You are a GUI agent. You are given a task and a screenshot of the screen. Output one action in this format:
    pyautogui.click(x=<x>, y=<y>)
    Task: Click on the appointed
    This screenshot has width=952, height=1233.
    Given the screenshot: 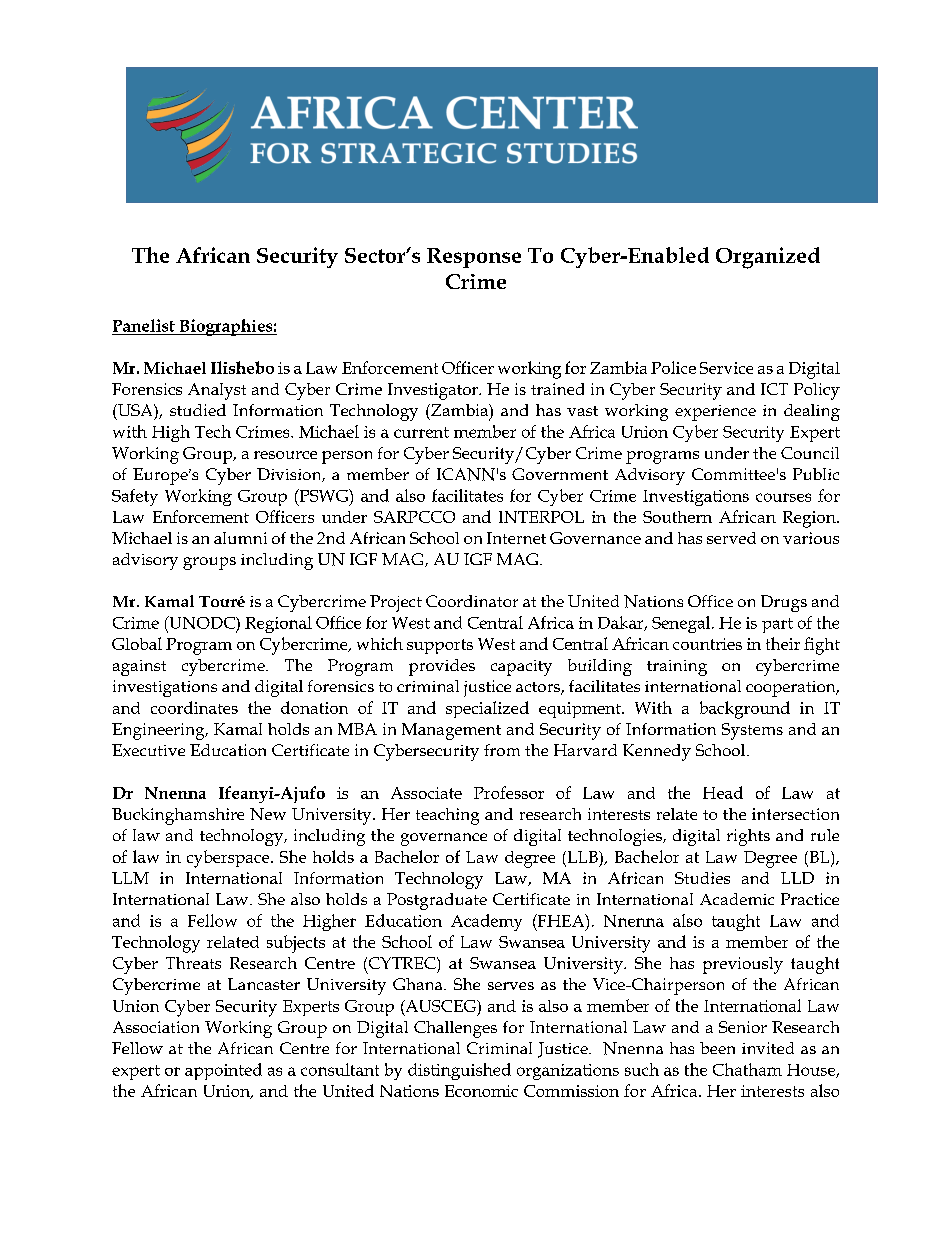 What is the action you would take?
    pyautogui.click(x=223, y=1071)
